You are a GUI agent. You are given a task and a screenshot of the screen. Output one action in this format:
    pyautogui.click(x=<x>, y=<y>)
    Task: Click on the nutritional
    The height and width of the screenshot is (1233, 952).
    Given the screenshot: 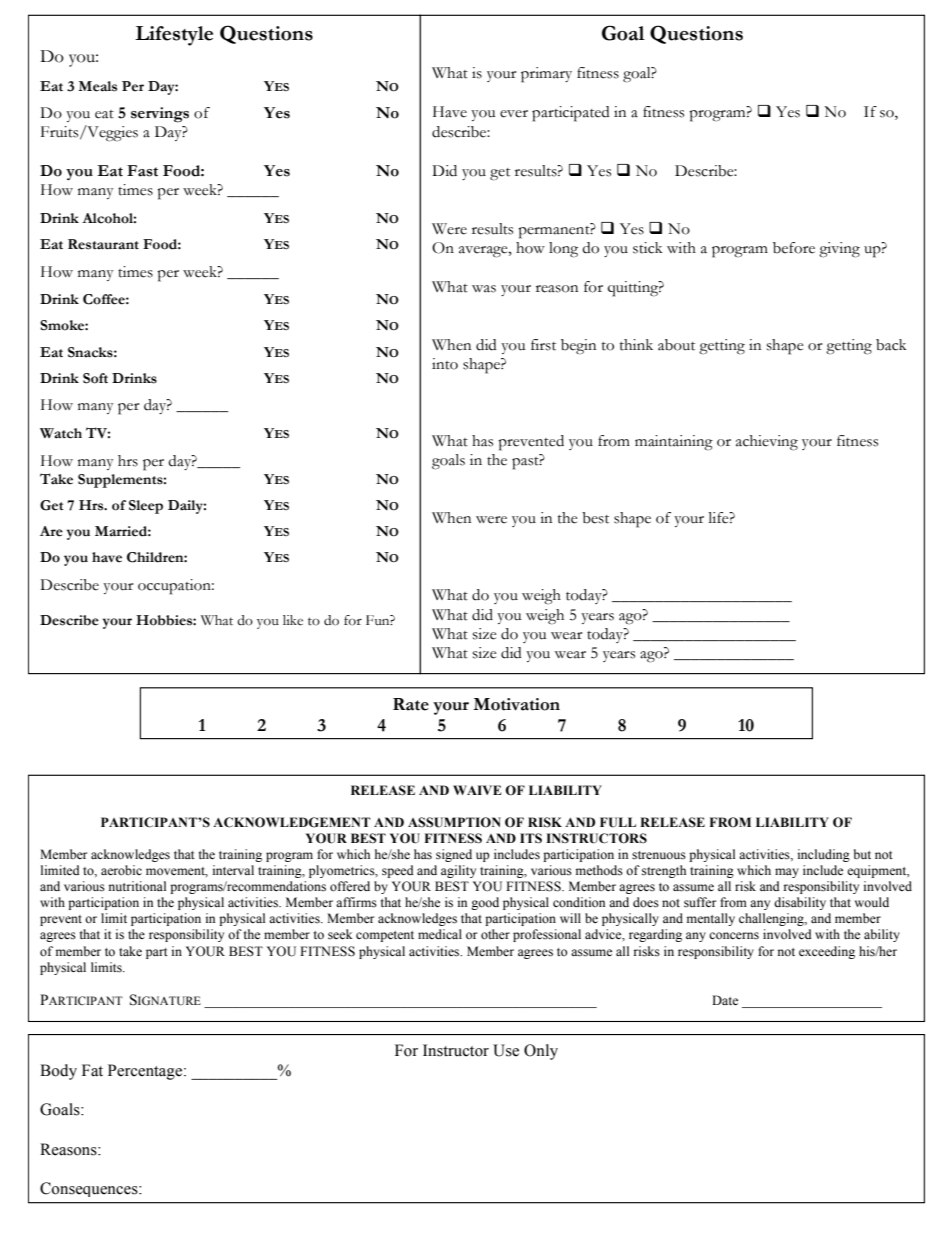 What is the action you would take?
    pyautogui.click(x=137, y=886)
